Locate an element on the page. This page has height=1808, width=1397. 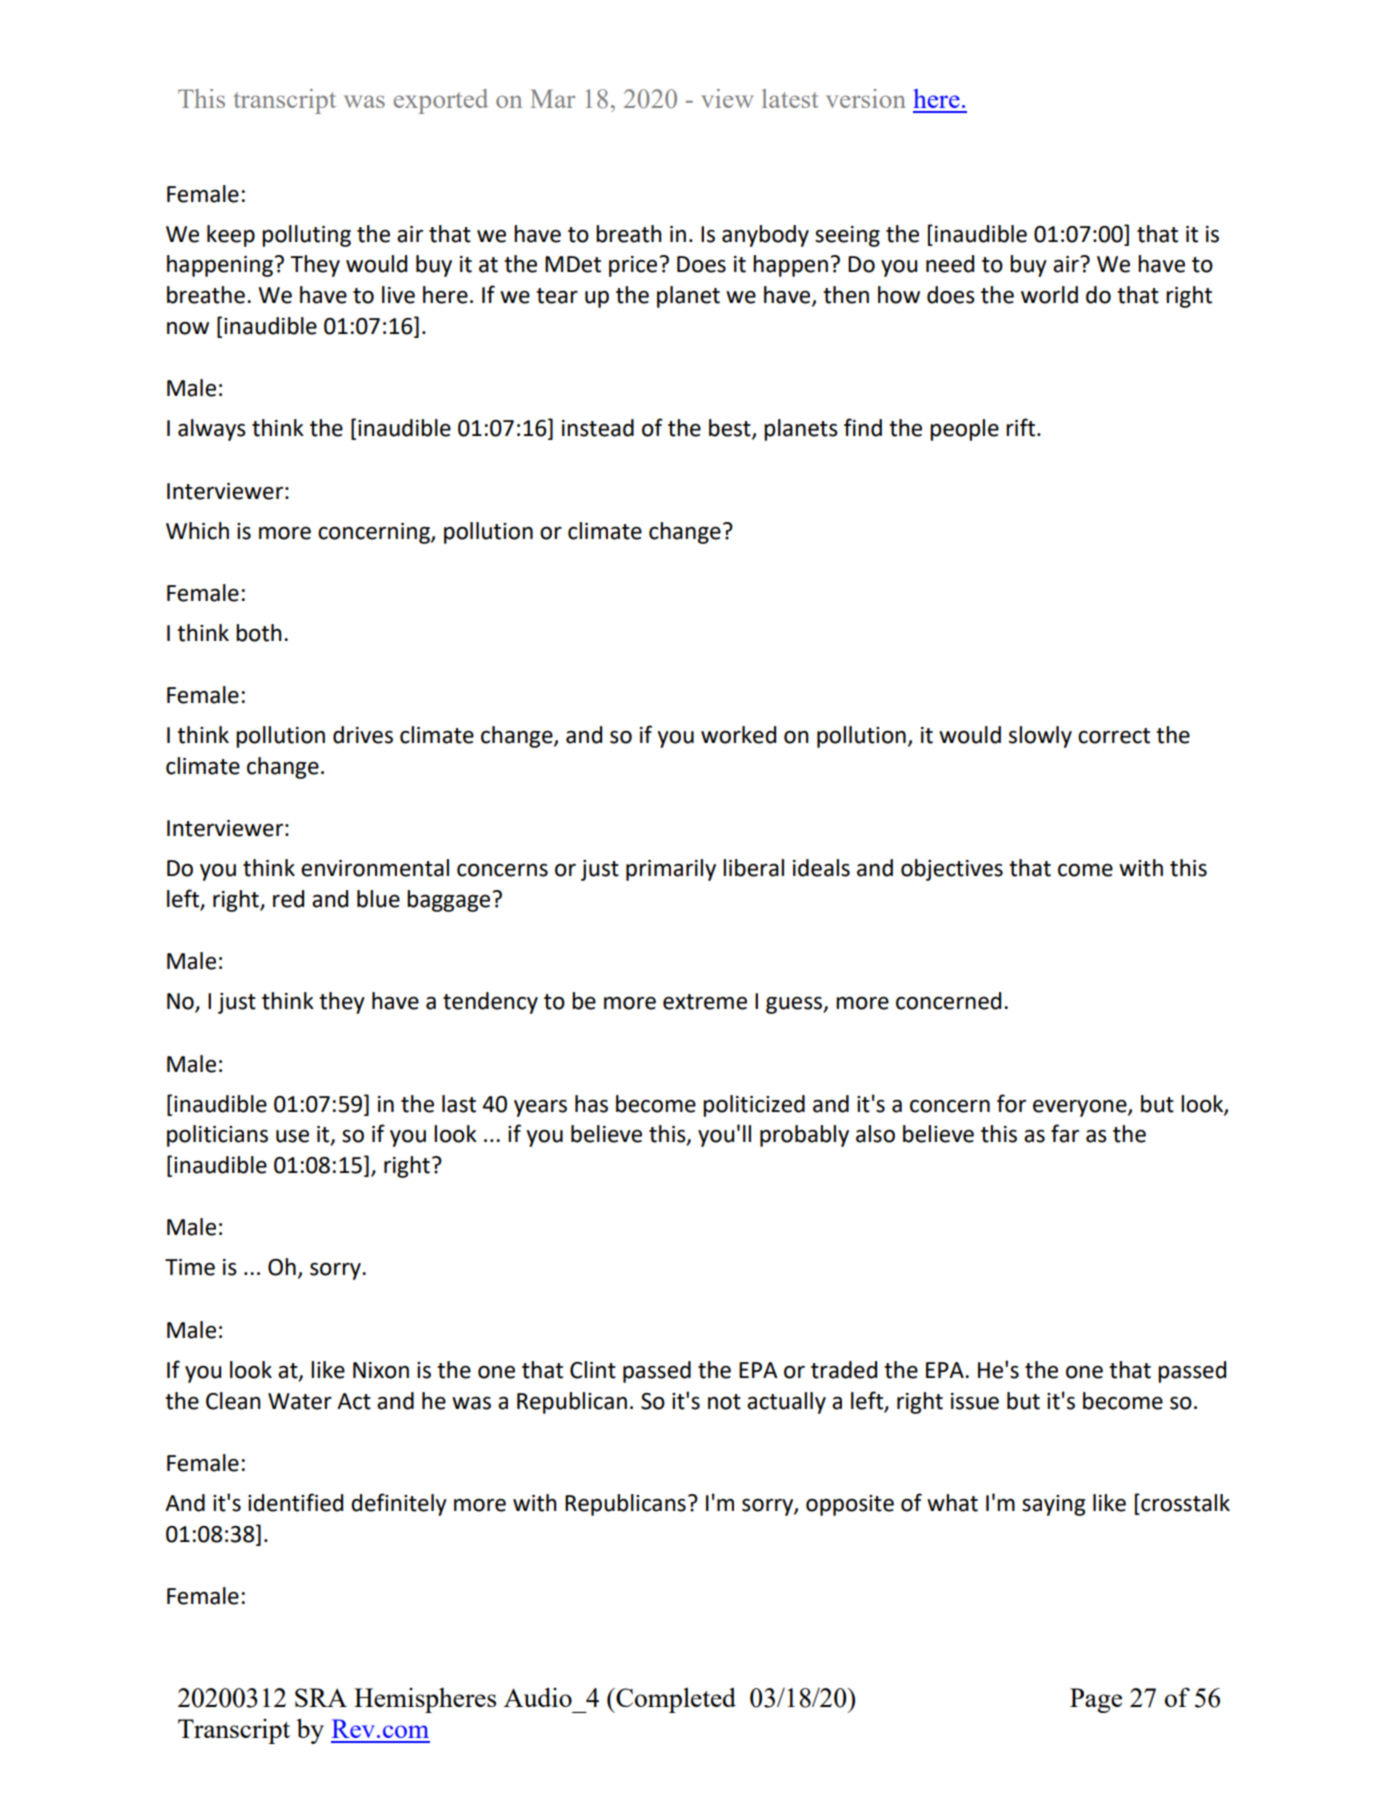
Page is located at coordinates (1096, 1700).
